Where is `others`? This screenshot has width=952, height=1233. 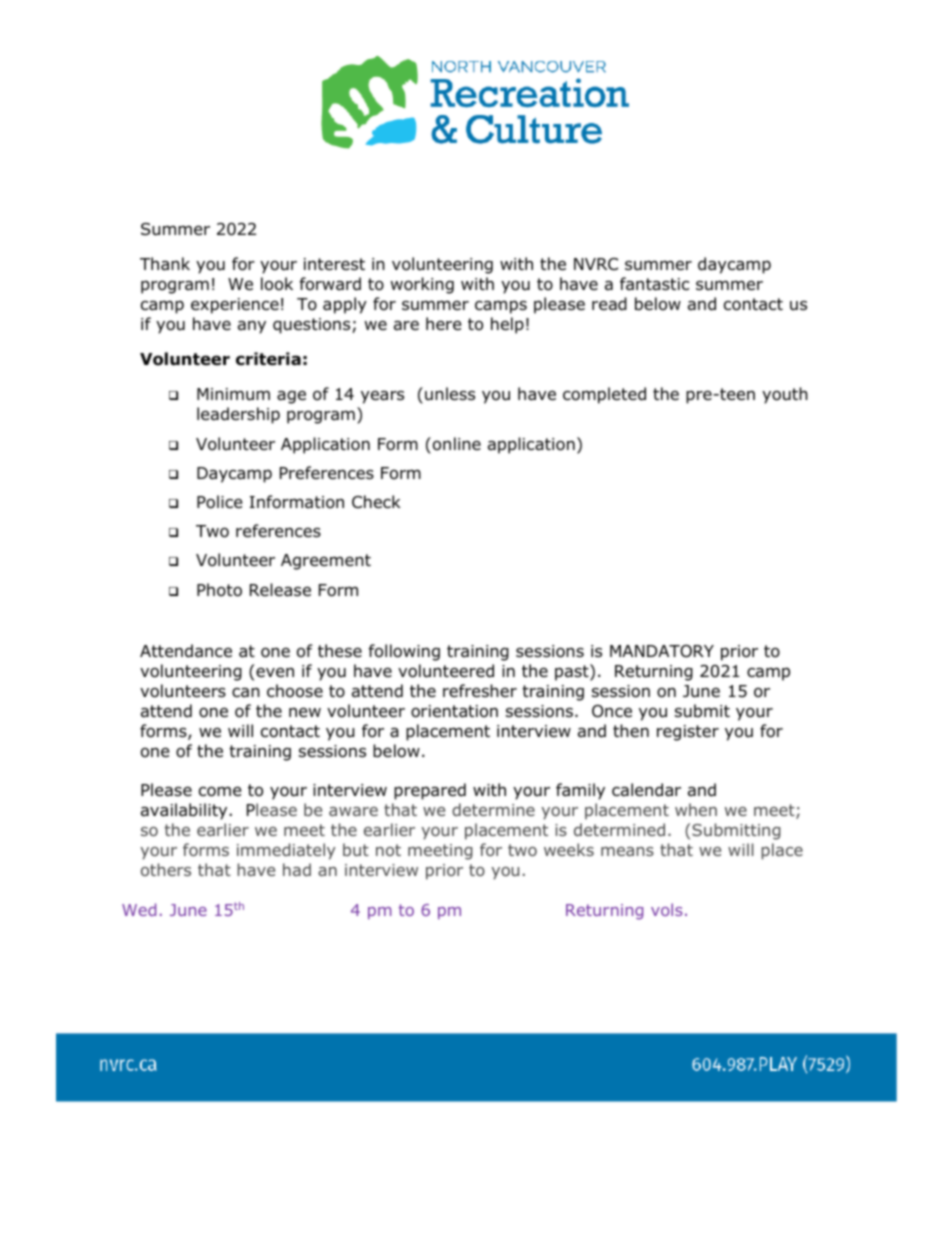
others is located at coordinates (166, 869).
